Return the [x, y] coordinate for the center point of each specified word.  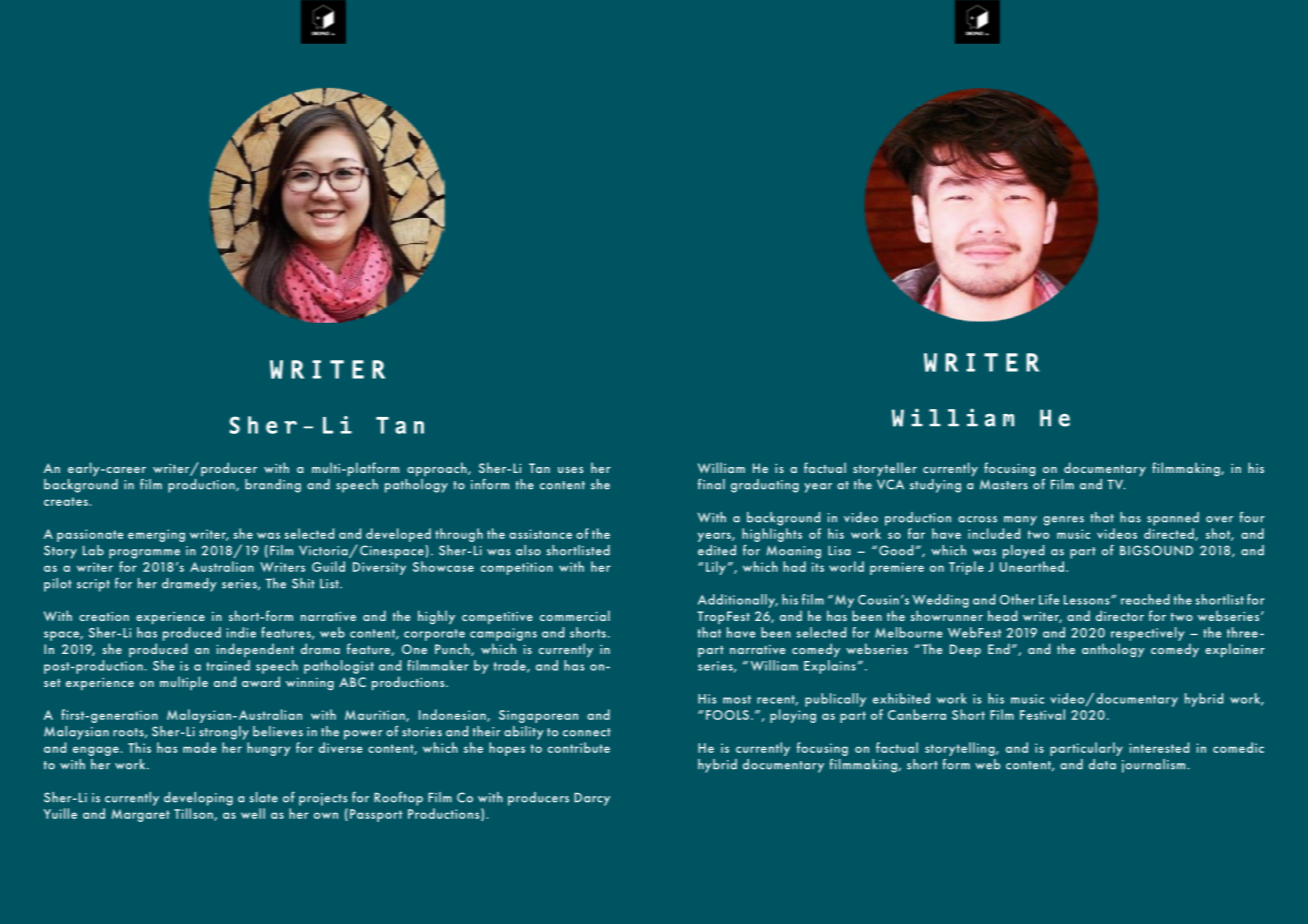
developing [198, 799]
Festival [1042, 714]
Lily [716, 568]
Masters [1004, 484]
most [737, 699]
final [711, 484]
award [261, 681]
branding [273, 486]
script [93, 585]
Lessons [1088, 600]
